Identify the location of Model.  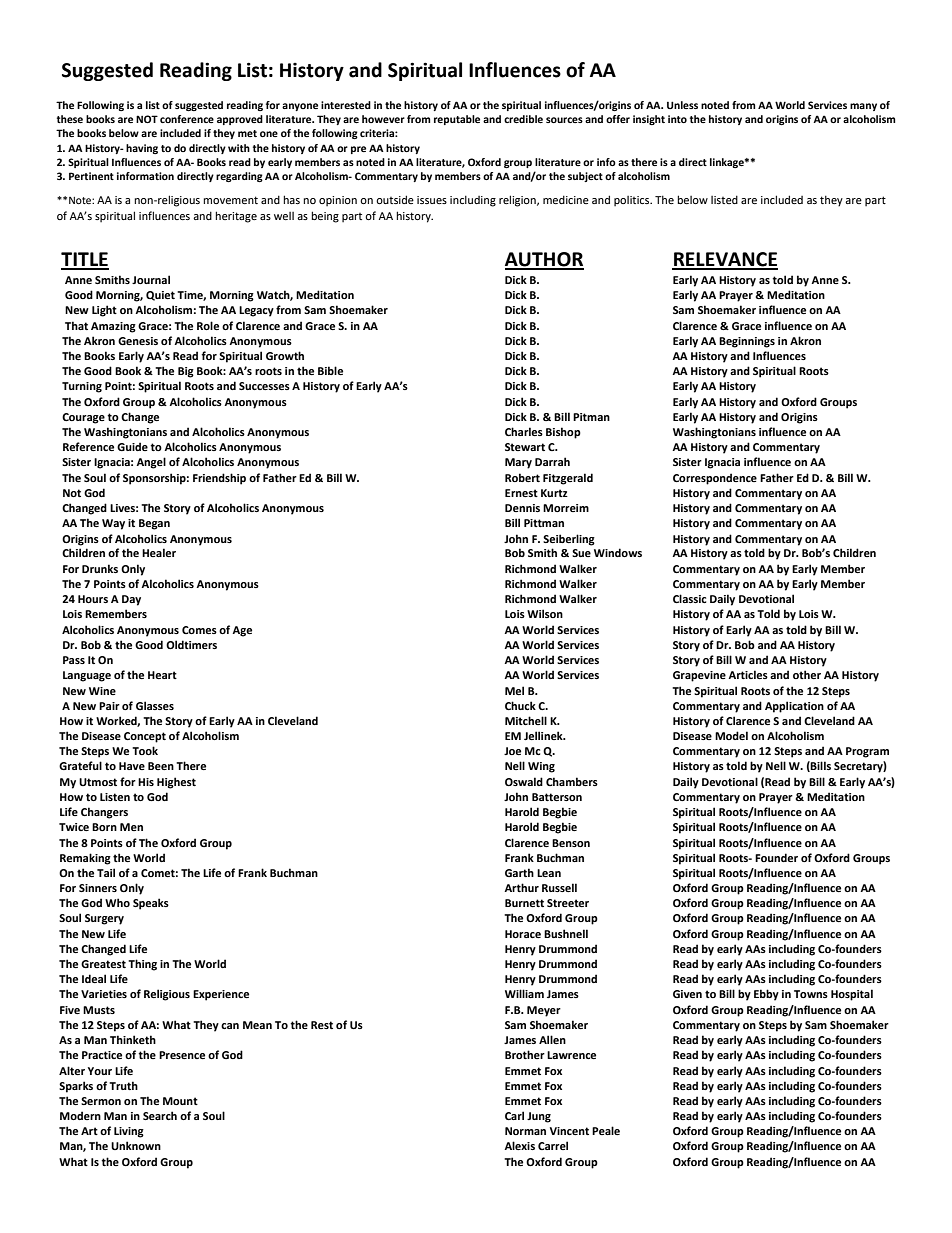
(731, 735).
